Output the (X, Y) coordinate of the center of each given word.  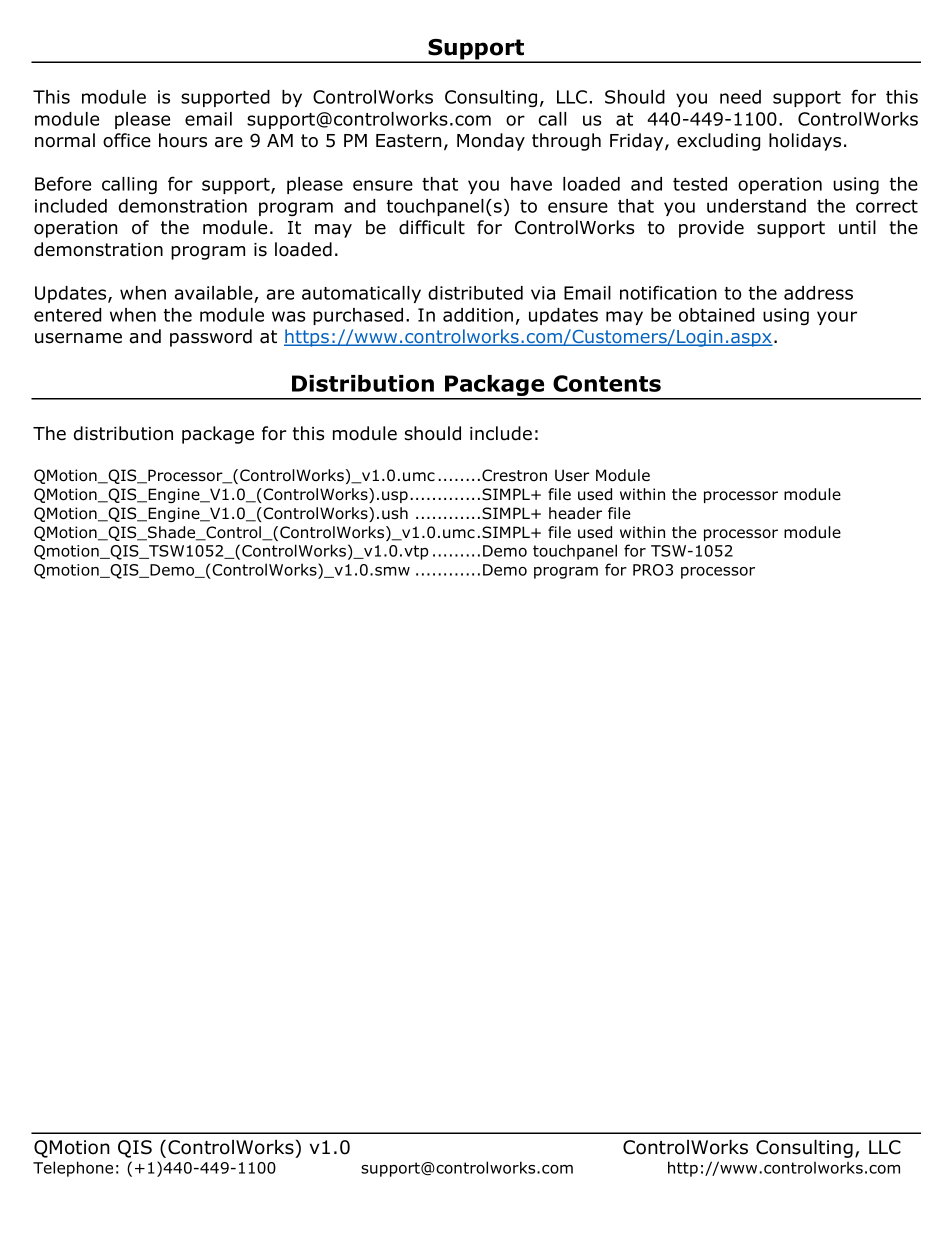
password (211, 338)
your (837, 318)
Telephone (73, 1169)
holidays (805, 142)
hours (183, 140)
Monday (491, 142)
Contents (607, 383)
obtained (716, 315)
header (575, 513)
